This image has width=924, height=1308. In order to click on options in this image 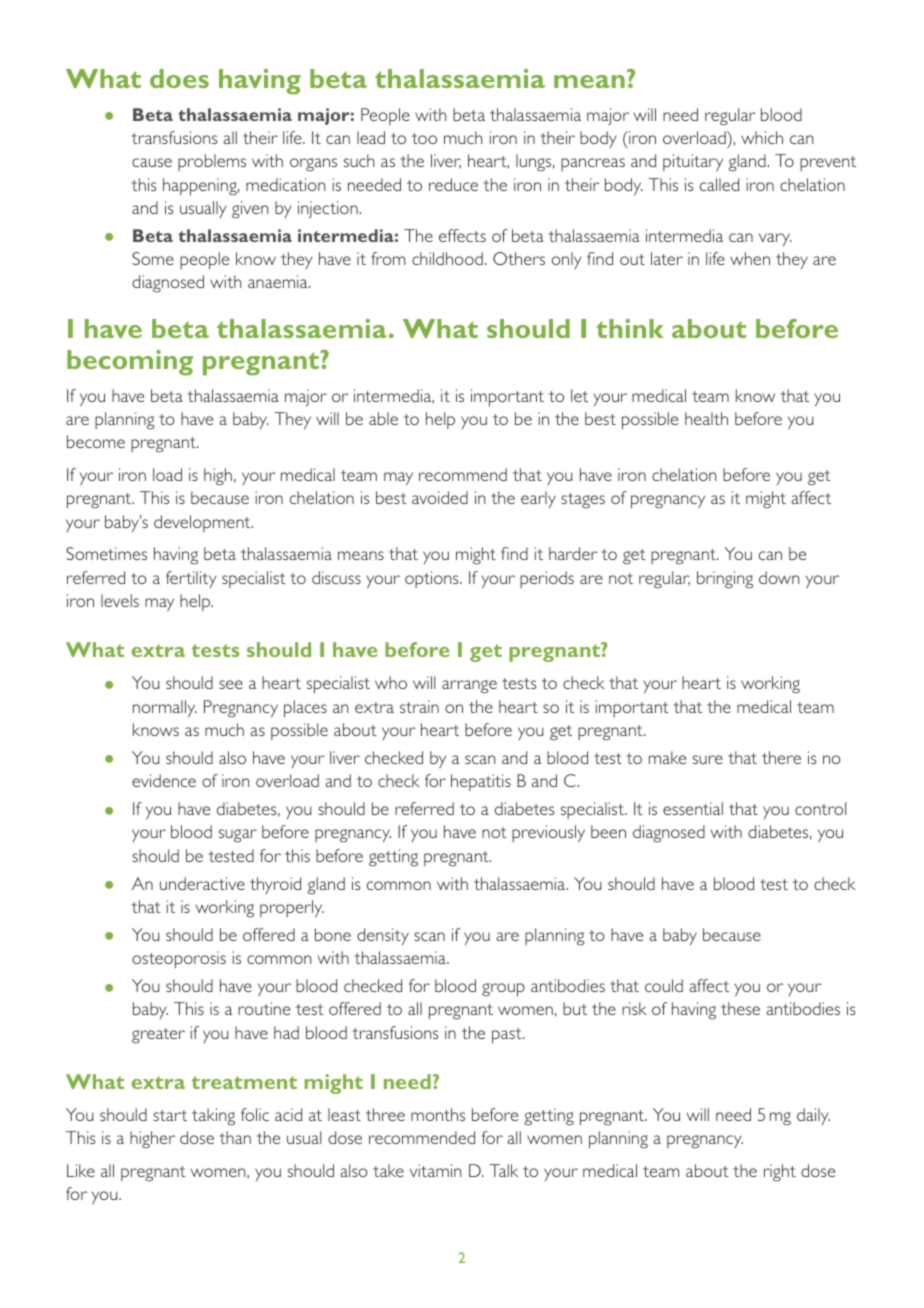, I will do `click(433, 579)`.
